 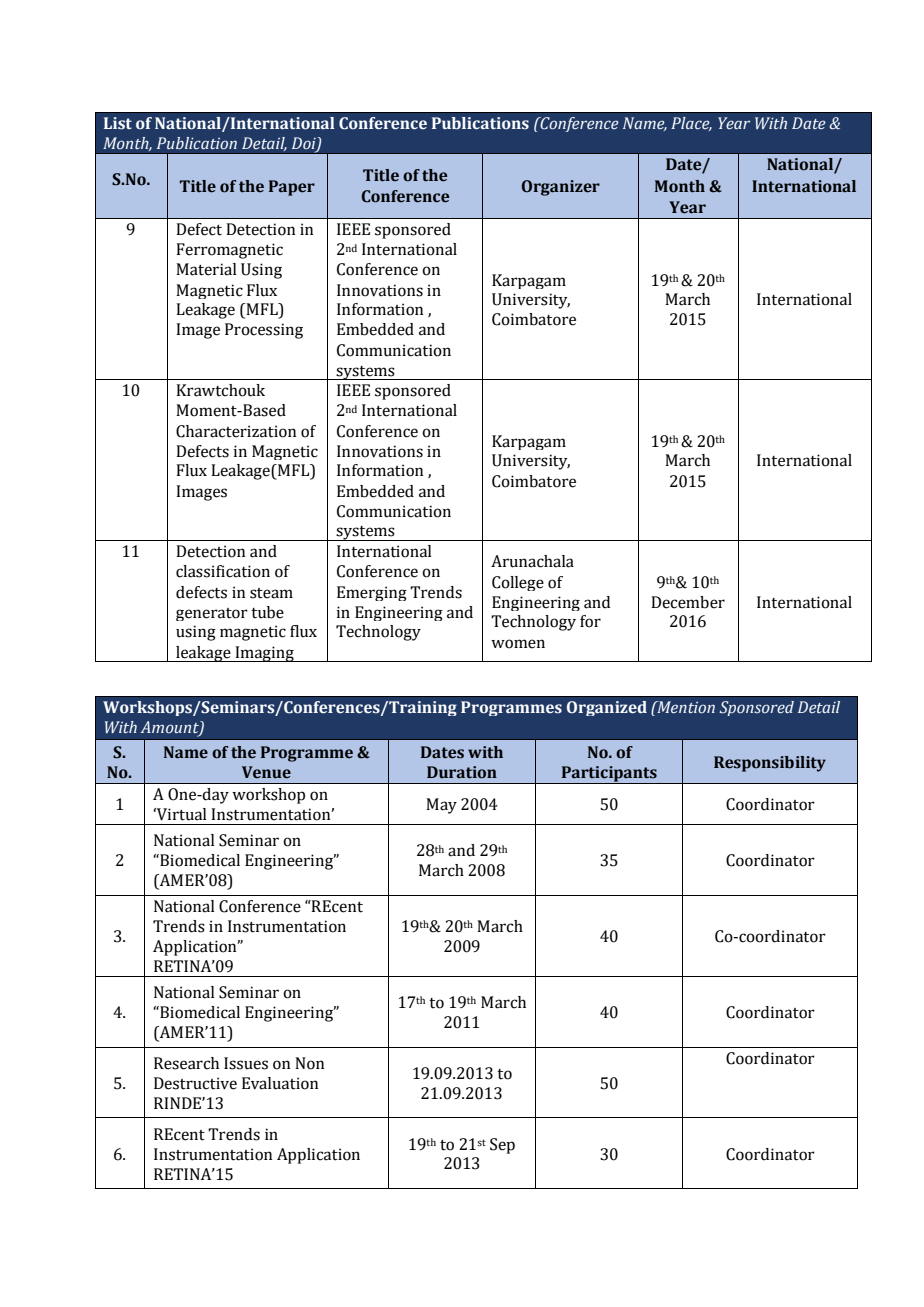 What do you see at coordinates (118, 123) in the page?
I see `List` at bounding box center [118, 123].
